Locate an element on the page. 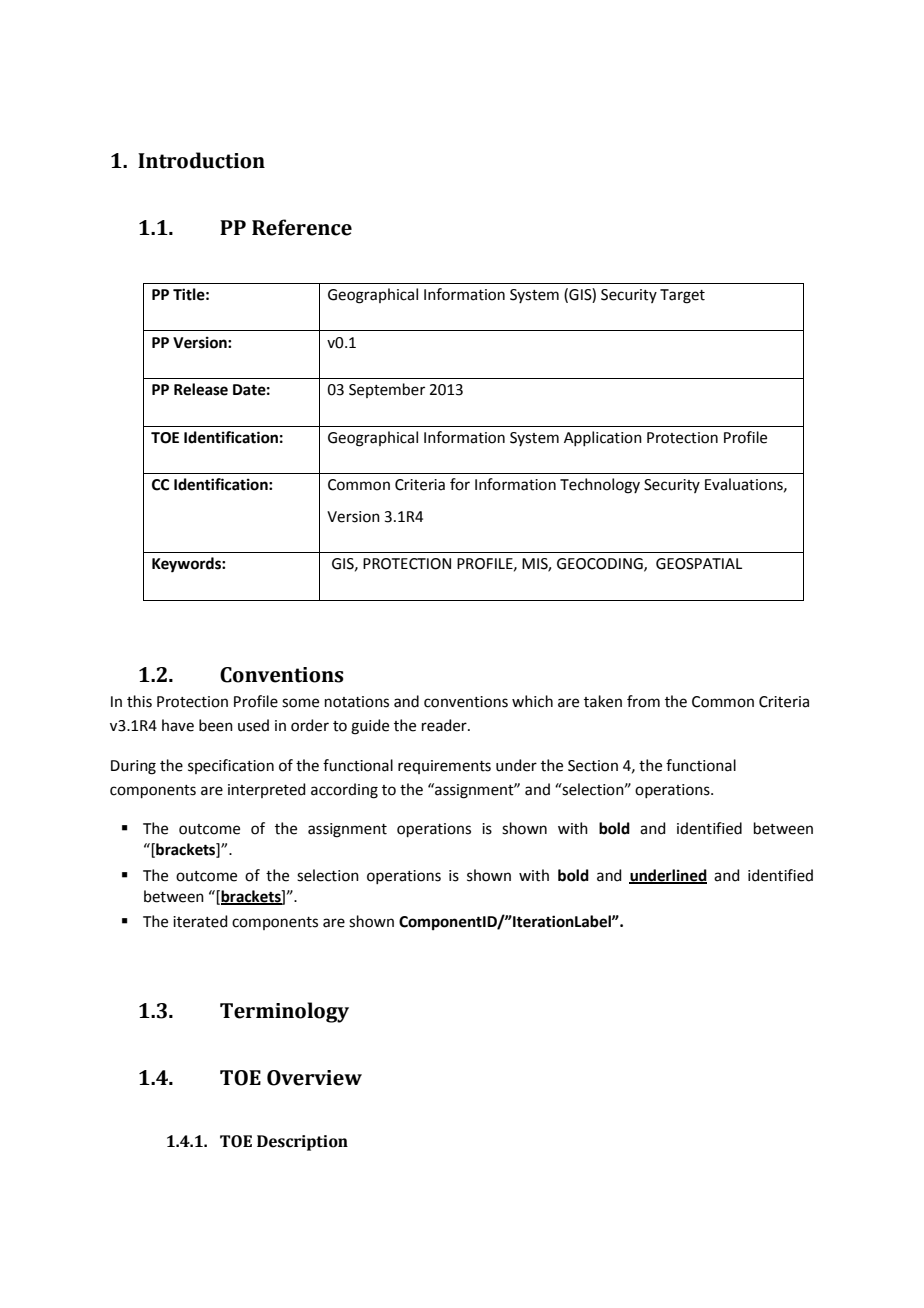  Reference is located at coordinates (302, 227).
